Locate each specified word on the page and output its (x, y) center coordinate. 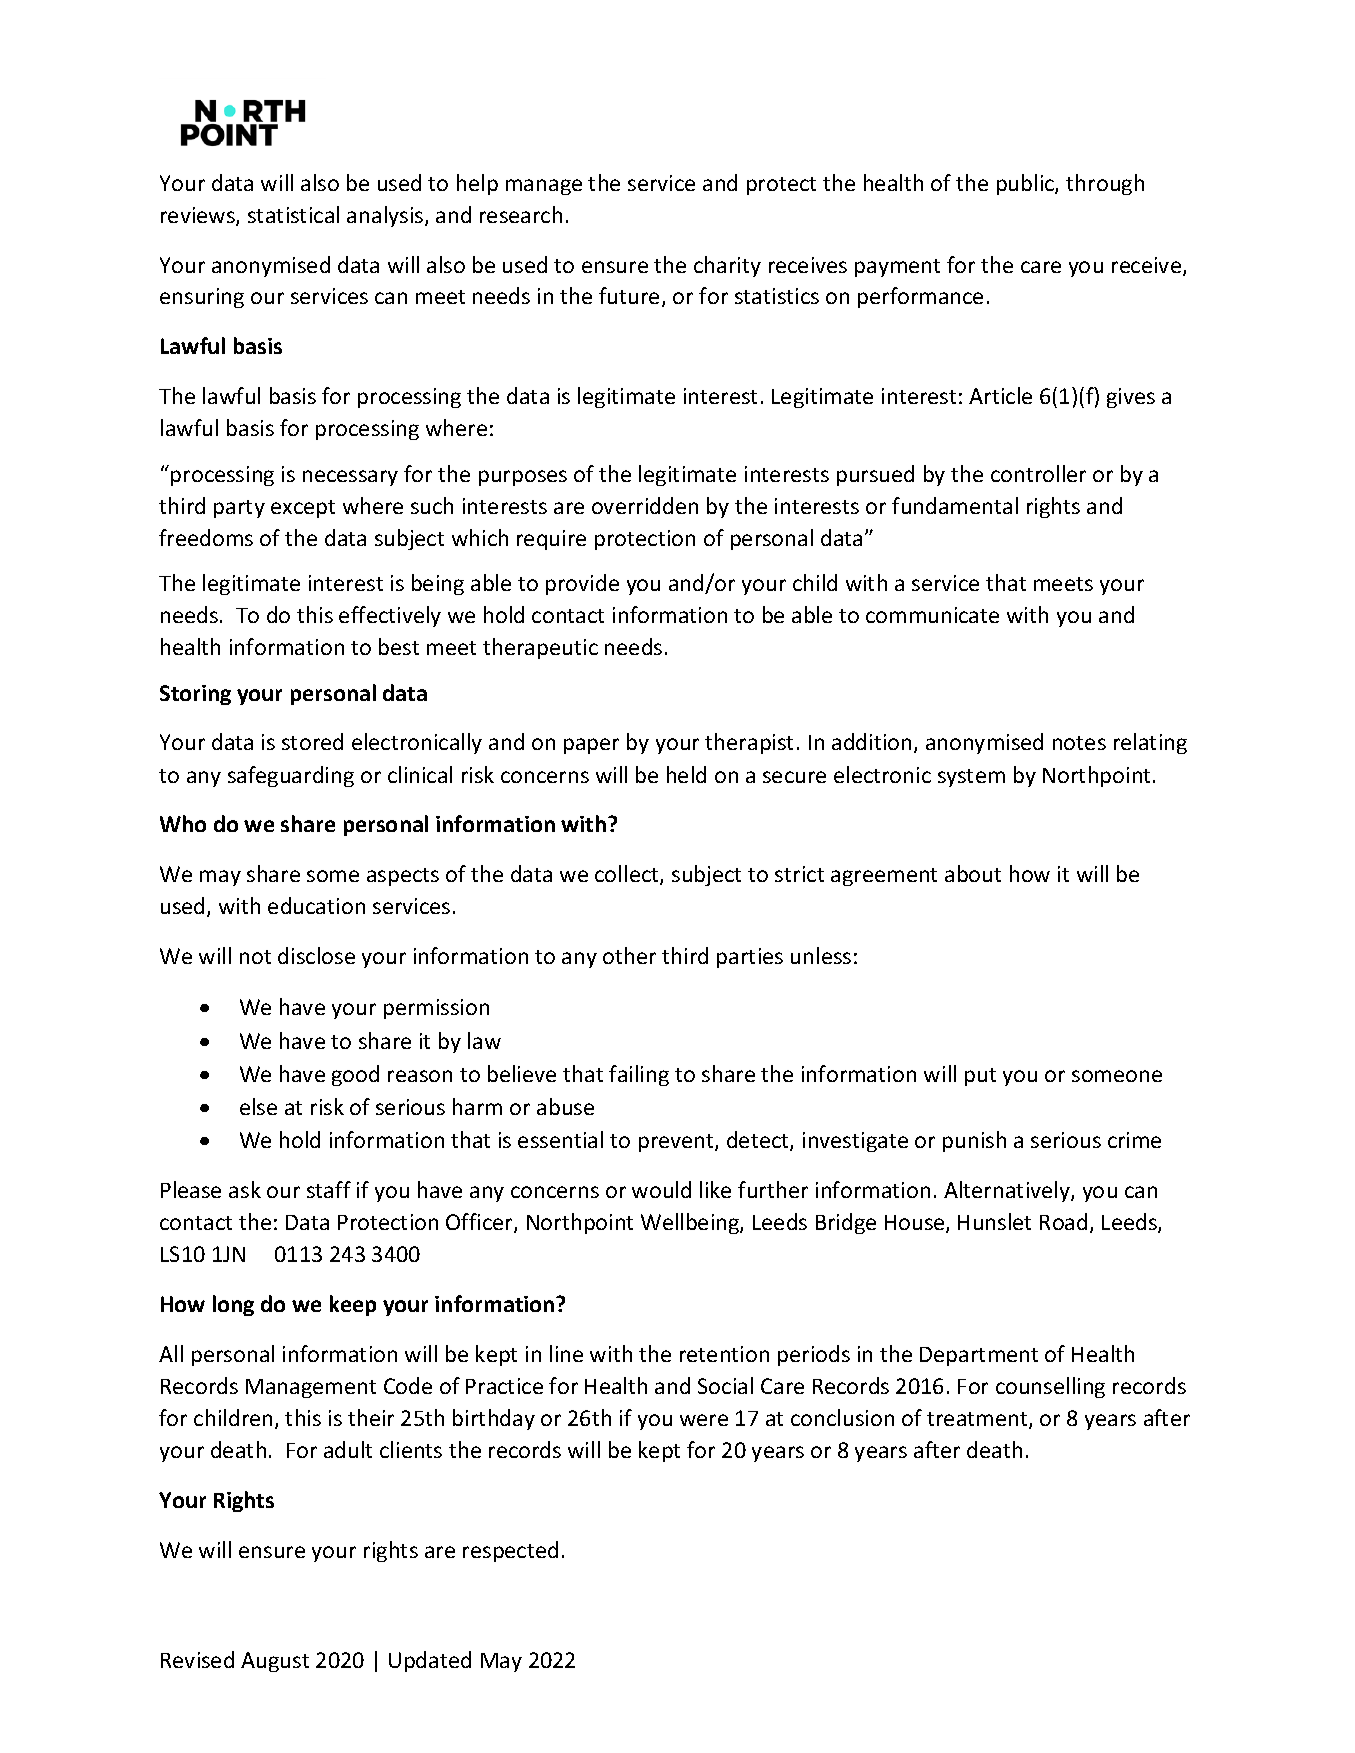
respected (510, 1551)
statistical (293, 214)
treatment (978, 1420)
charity (727, 266)
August (275, 1662)
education (316, 905)
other (629, 955)
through (1105, 184)
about (973, 873)
